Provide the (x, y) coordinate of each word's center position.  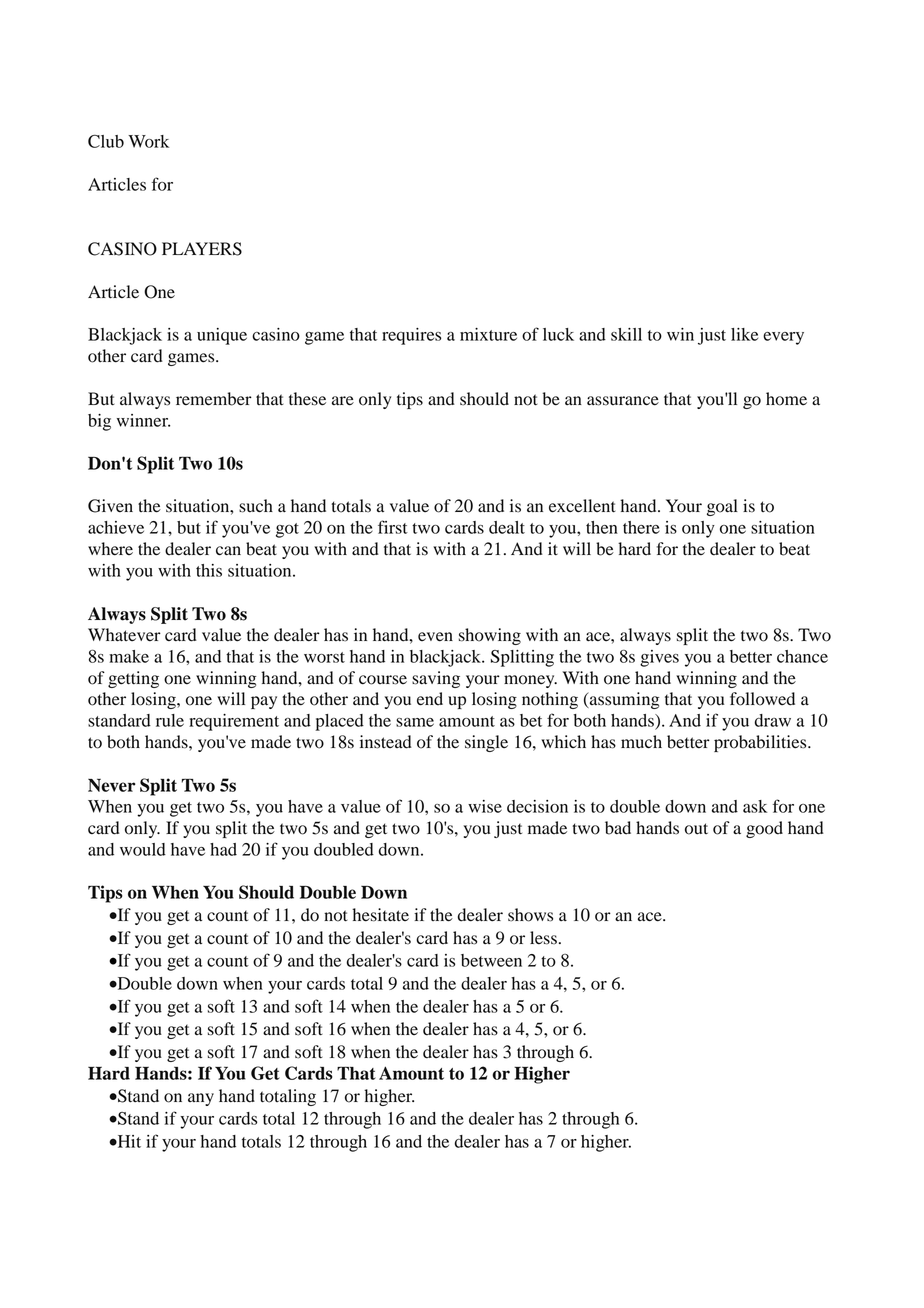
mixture (488, 334)
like (744, 334)
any (201, 1099)
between (491, 960)
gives (659, 658)
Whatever (124, 635)
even (435, 637)
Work (148, 141)
